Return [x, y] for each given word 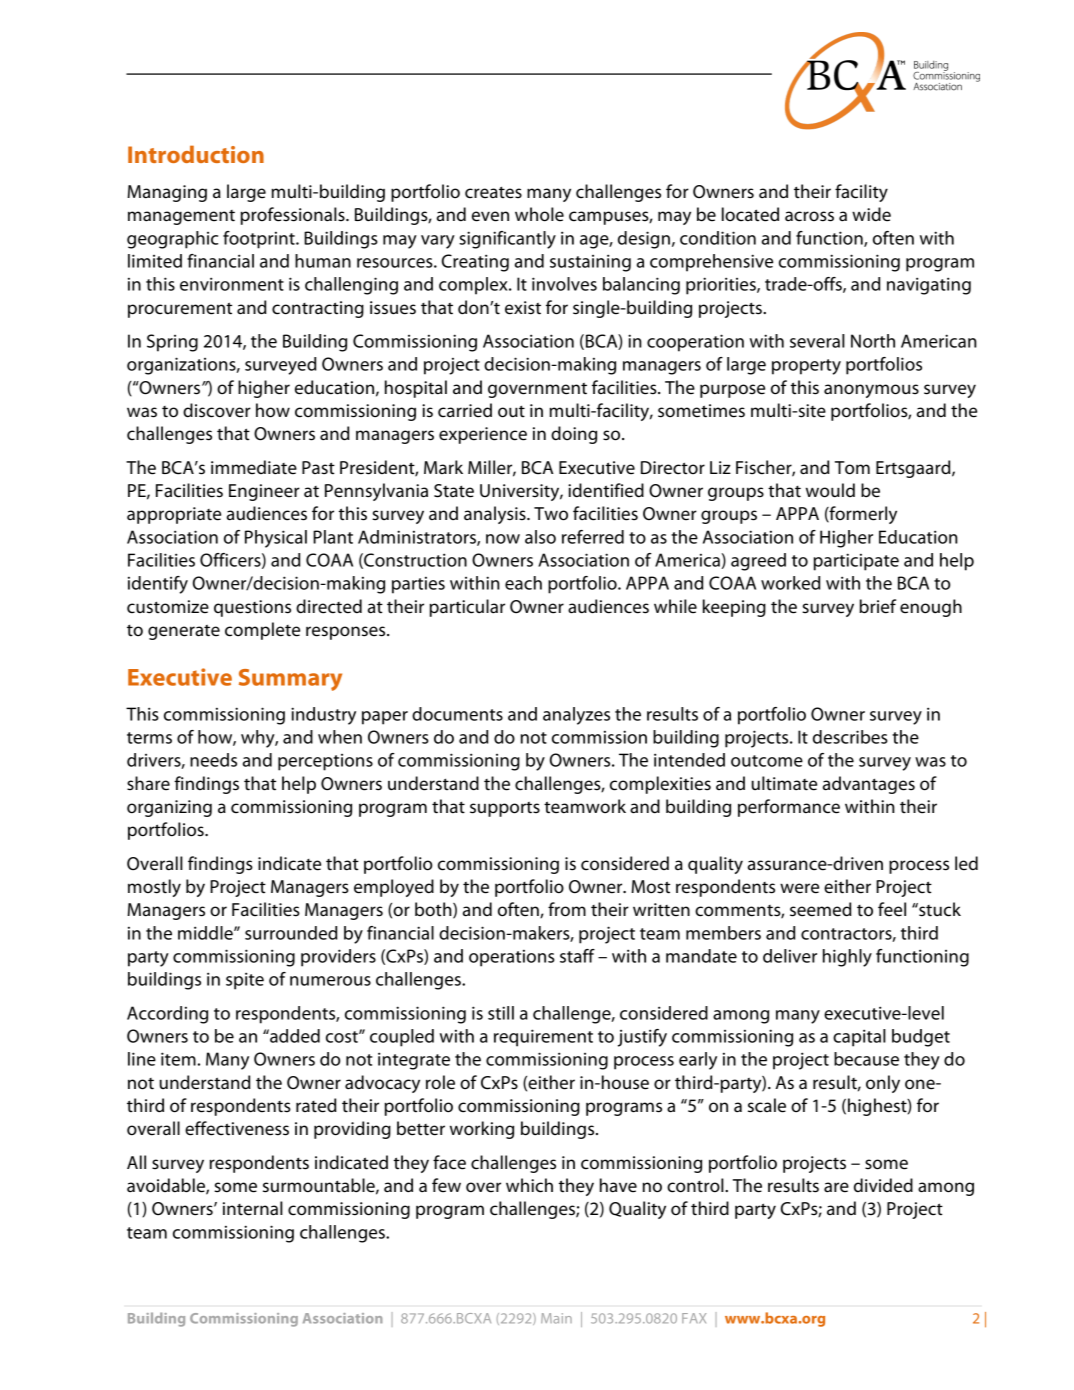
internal [253, 1208]
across [809, 216]
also [540, 537]
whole [539, 214]
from [567, 909]
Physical [276, 539]
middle [206, 933]
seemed [821, 909]
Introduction [196, 154]
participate [856, 562]
